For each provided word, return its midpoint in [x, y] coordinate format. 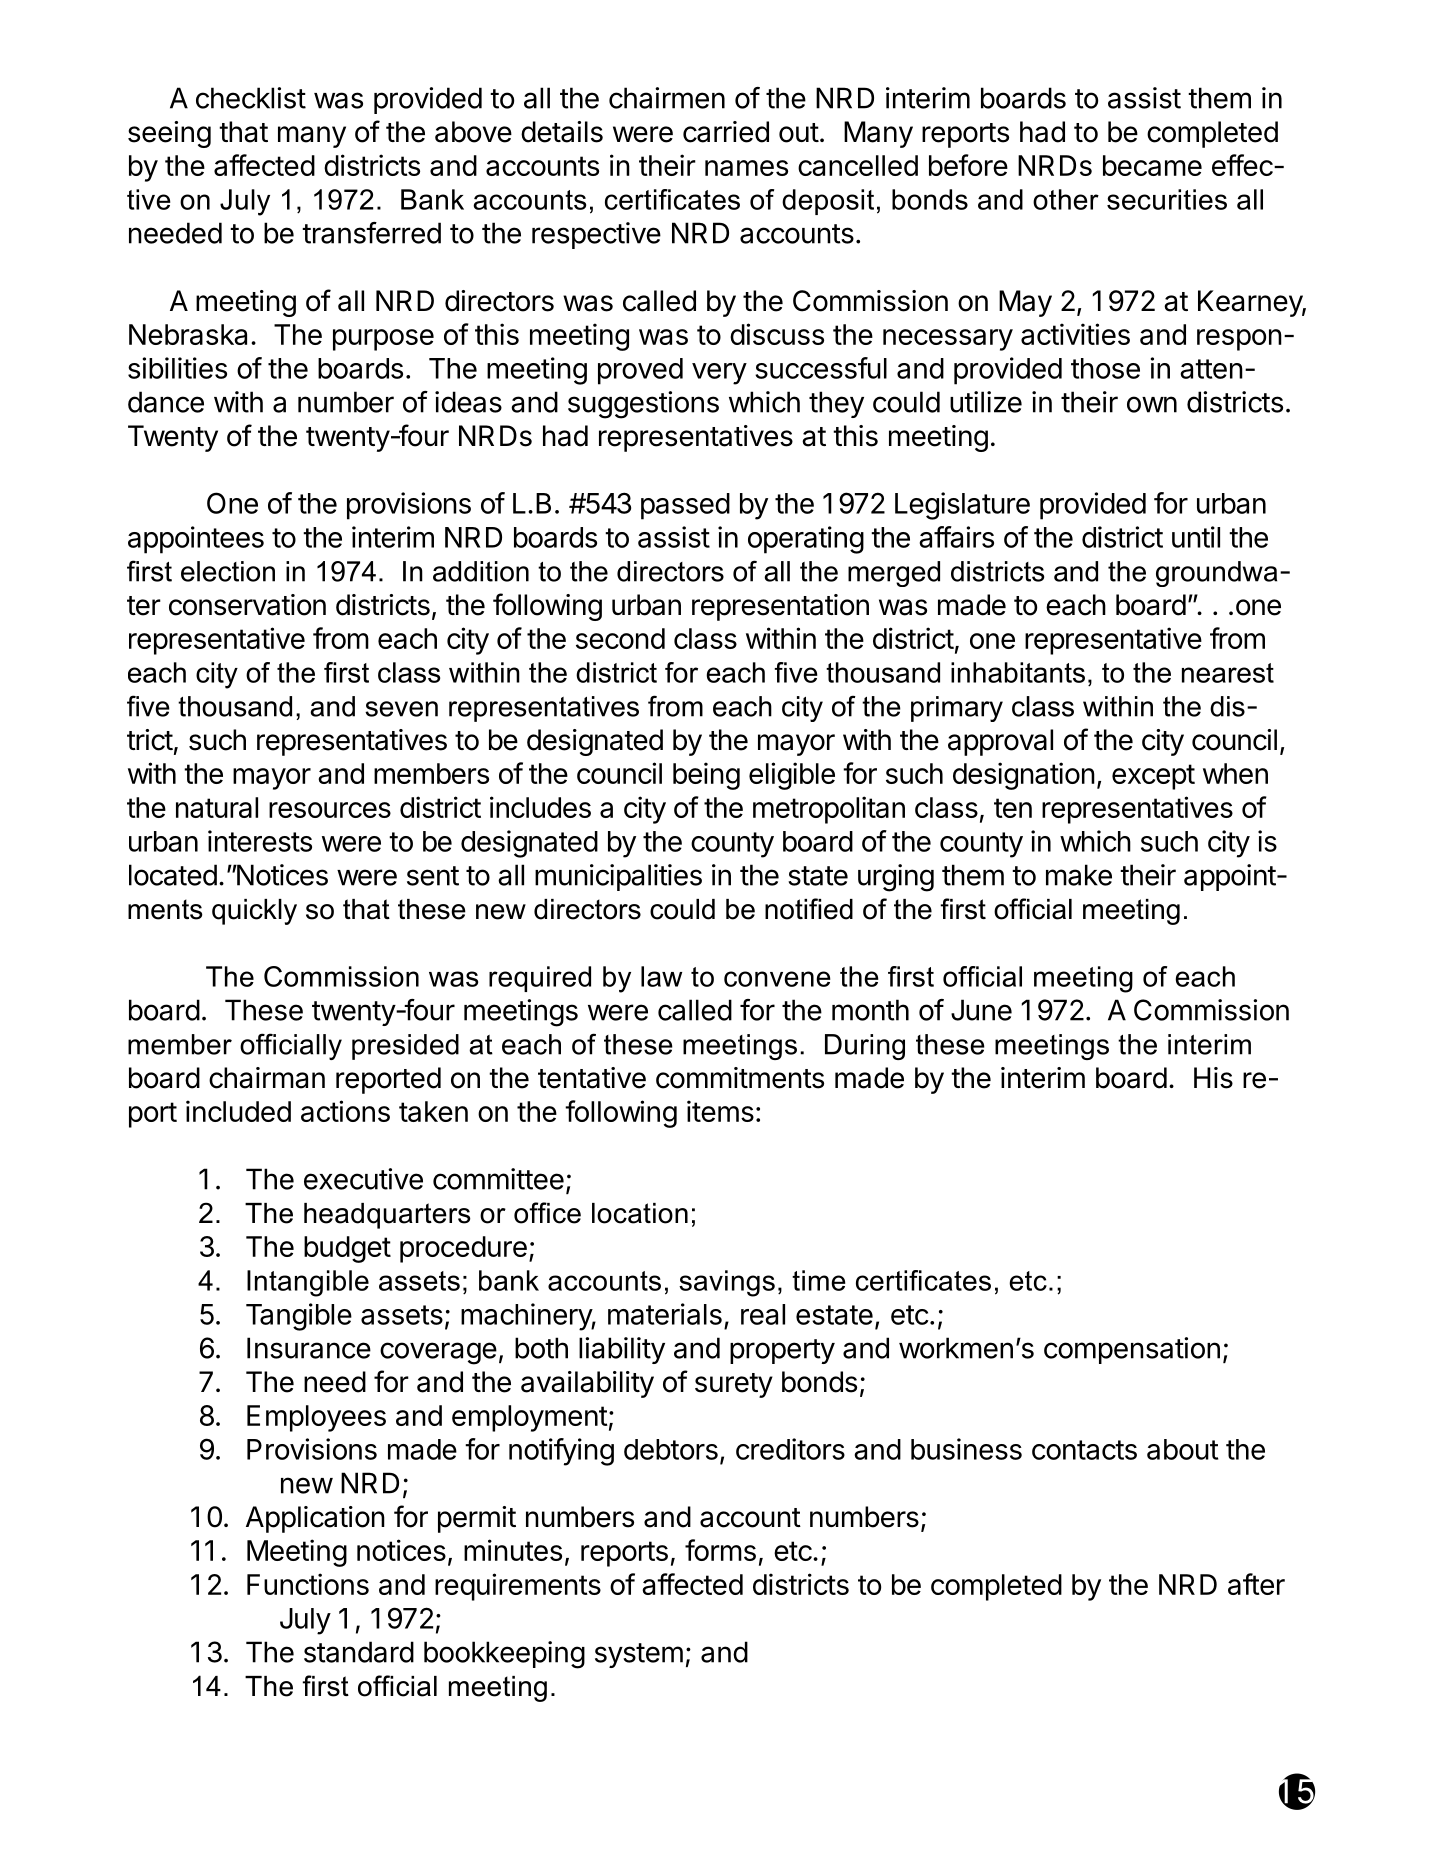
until [1196, 537]
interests [260, 841]
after [1256, 1584]
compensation [1132, 1350]
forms [720, 1550]
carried [726, 132]
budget [347, 1249]
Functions [308, 1584]
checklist [251, 98]
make [1079, 875]
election [228, 571]
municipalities [618, 877]
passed [685, 506]
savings [727, 1283]
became [1152, 165]
